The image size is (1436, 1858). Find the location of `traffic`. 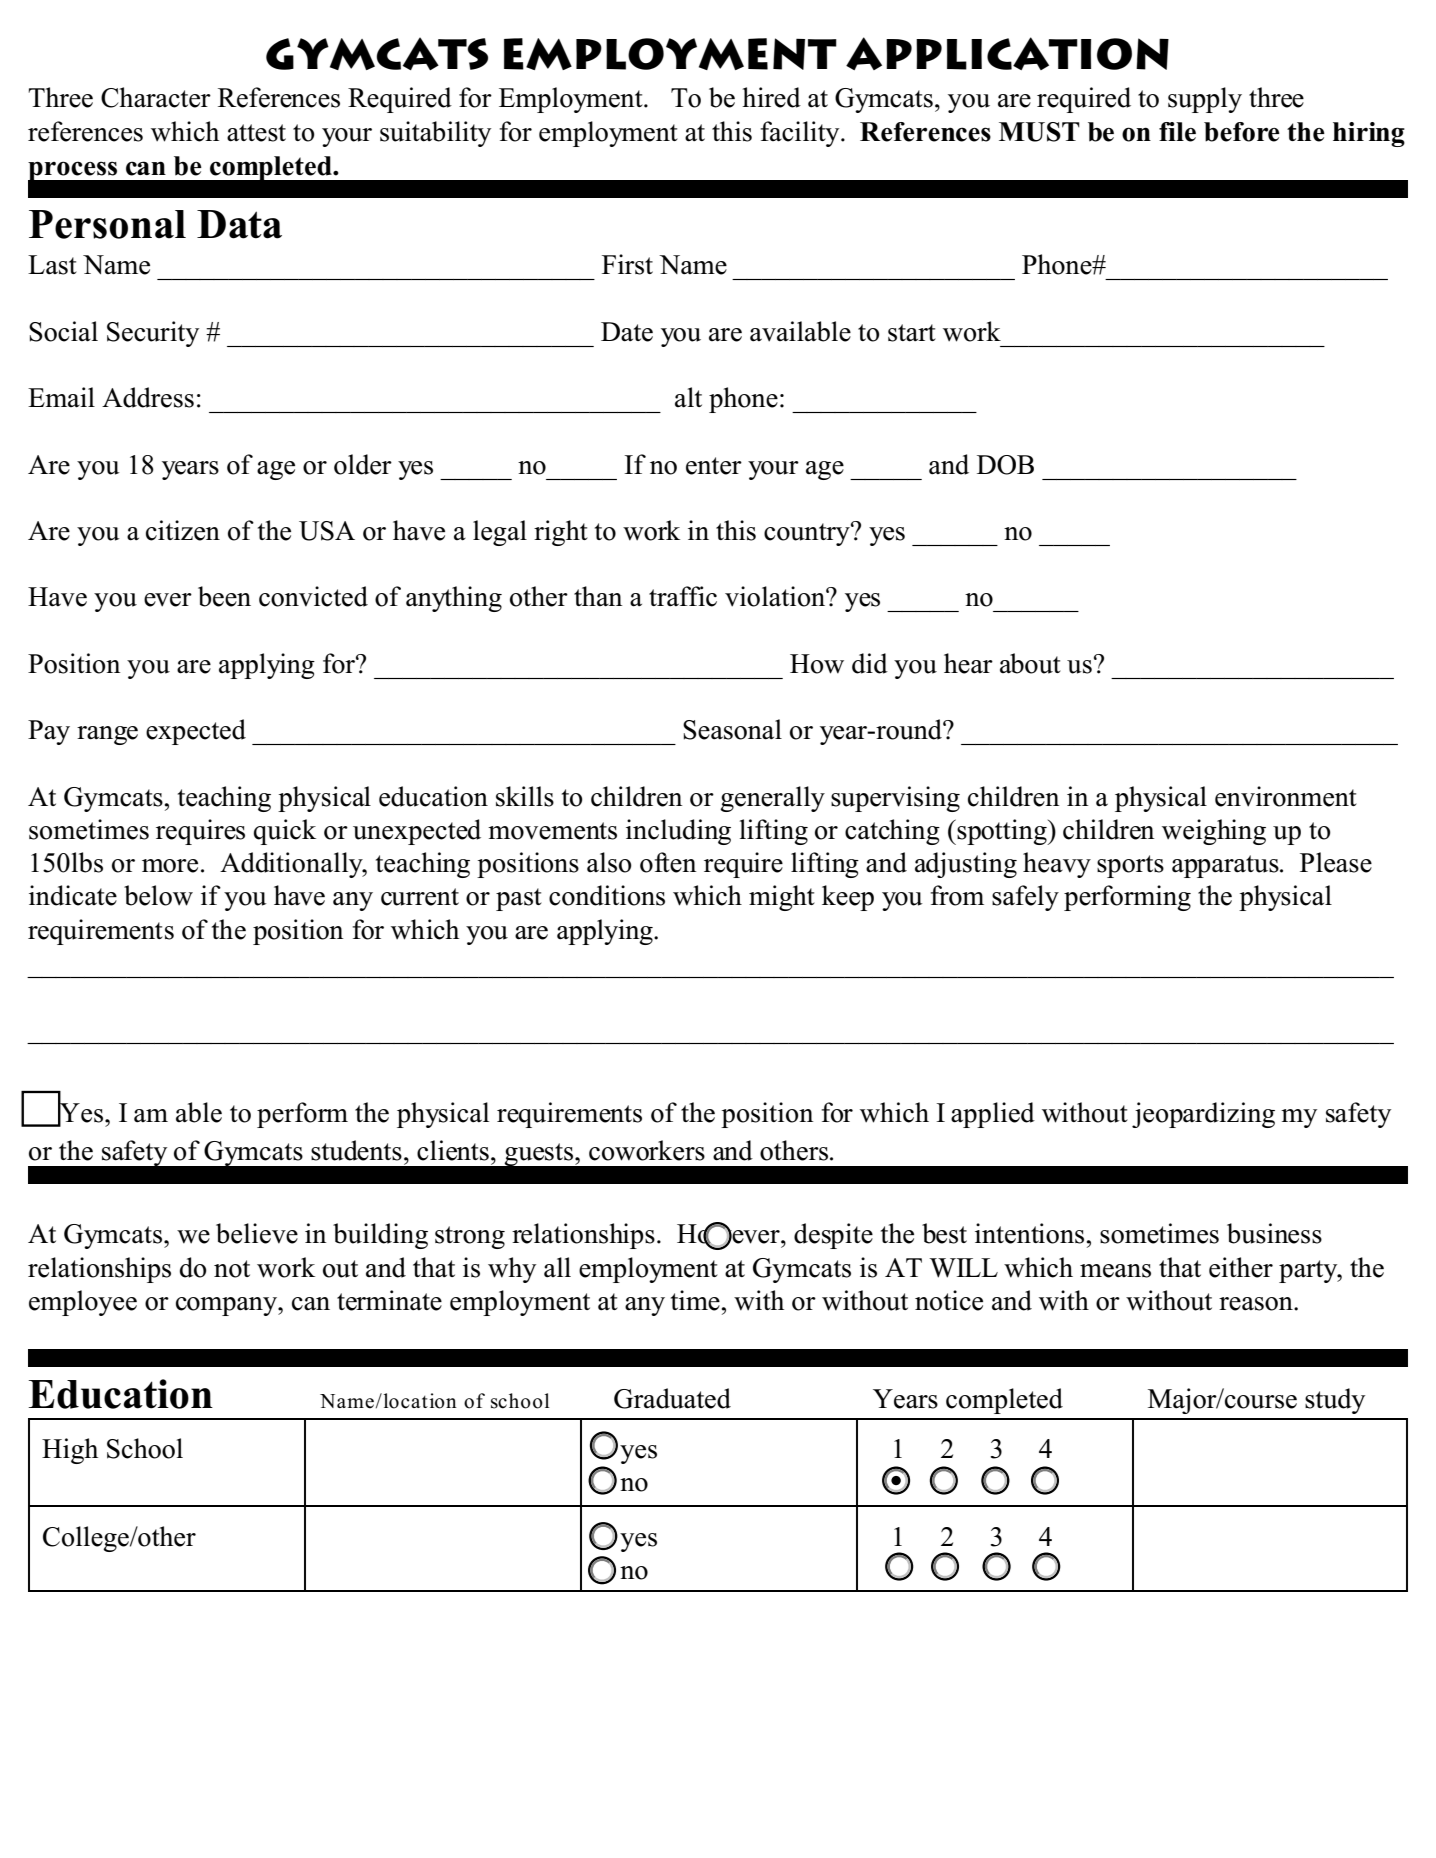

traffic is located at coordinates (683, 596).
